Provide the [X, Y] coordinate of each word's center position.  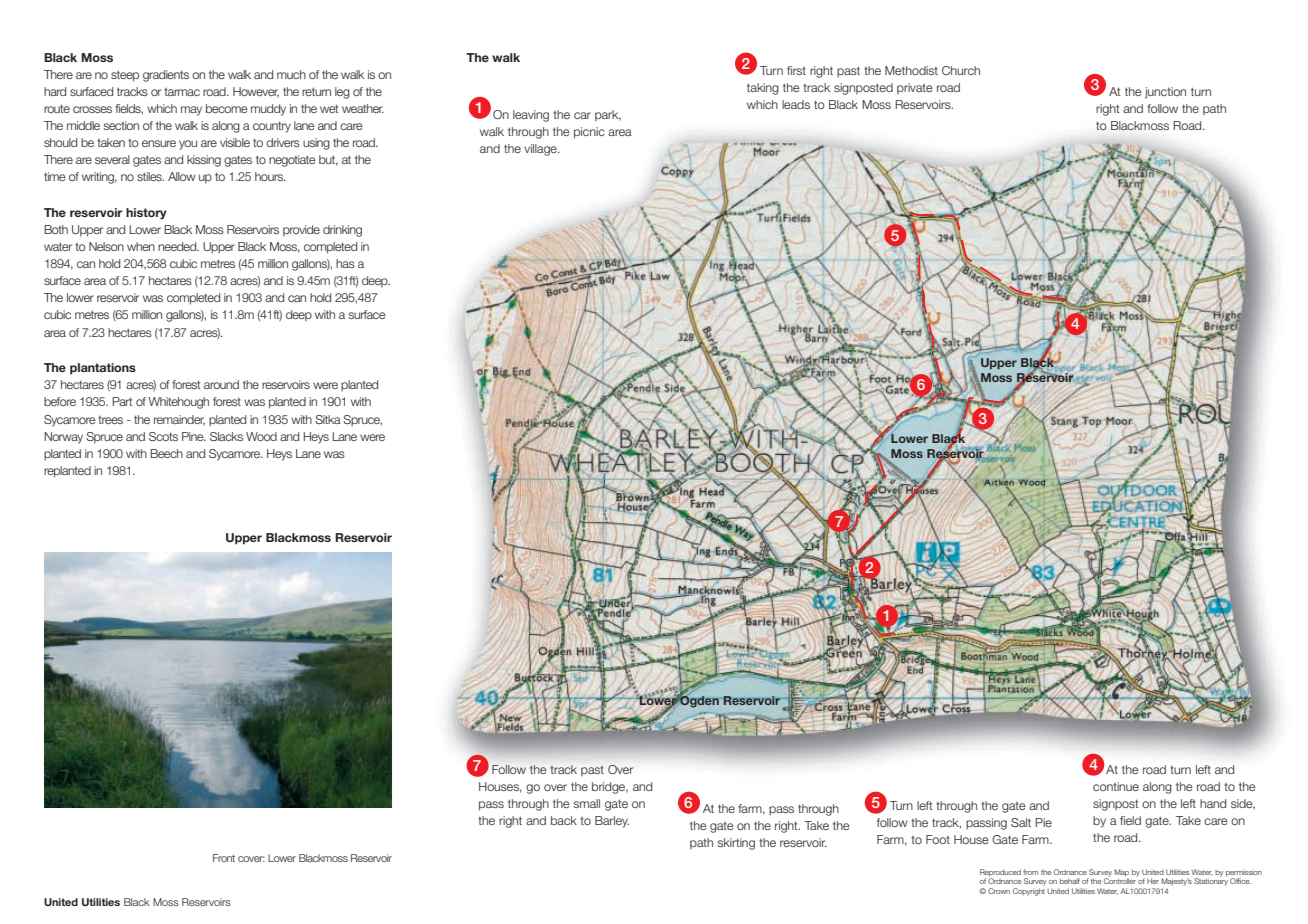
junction [1165, 93]
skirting [736, 844]
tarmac [182, 92]
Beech [166, 453]
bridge [610, 788]
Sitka [328, 419]
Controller [1121, 880]
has [345, 263]
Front [224, 858]
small [586, 803]
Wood [261, 436]
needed [178, 246]
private [915, 89]
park [608, 116]
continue [1116, 786]
